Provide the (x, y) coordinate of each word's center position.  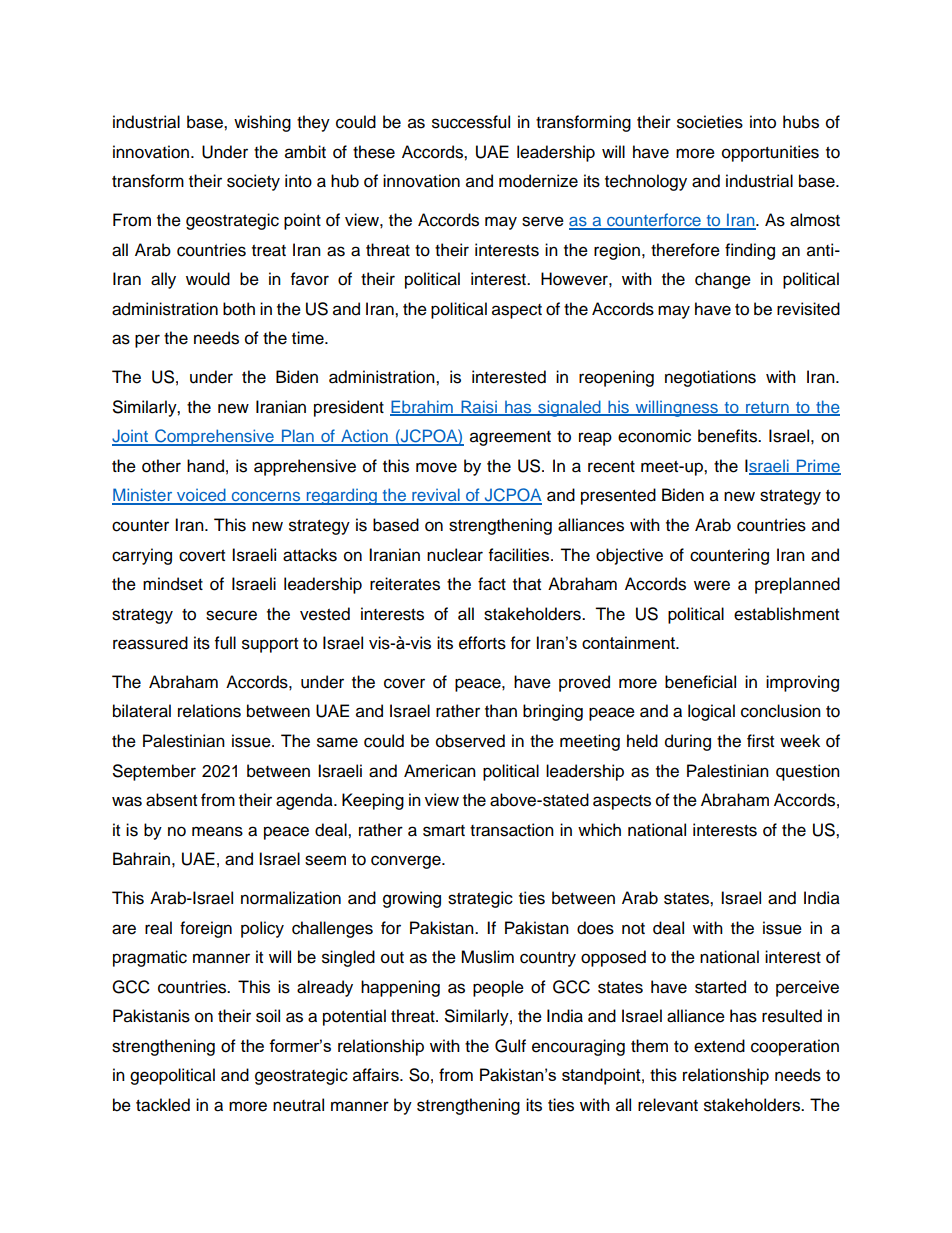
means (217, 831)
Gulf (510, 1046)
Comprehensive (214, 437)
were (712, 585)
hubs (801, 122)
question (808, 772)
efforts (482, 643)
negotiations (710, 378)
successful (471, 122)
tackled (163, 1105)
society (253, 182)
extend (719, 1046)
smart (444, 831)
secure (231, 615)
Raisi (479, 407)
